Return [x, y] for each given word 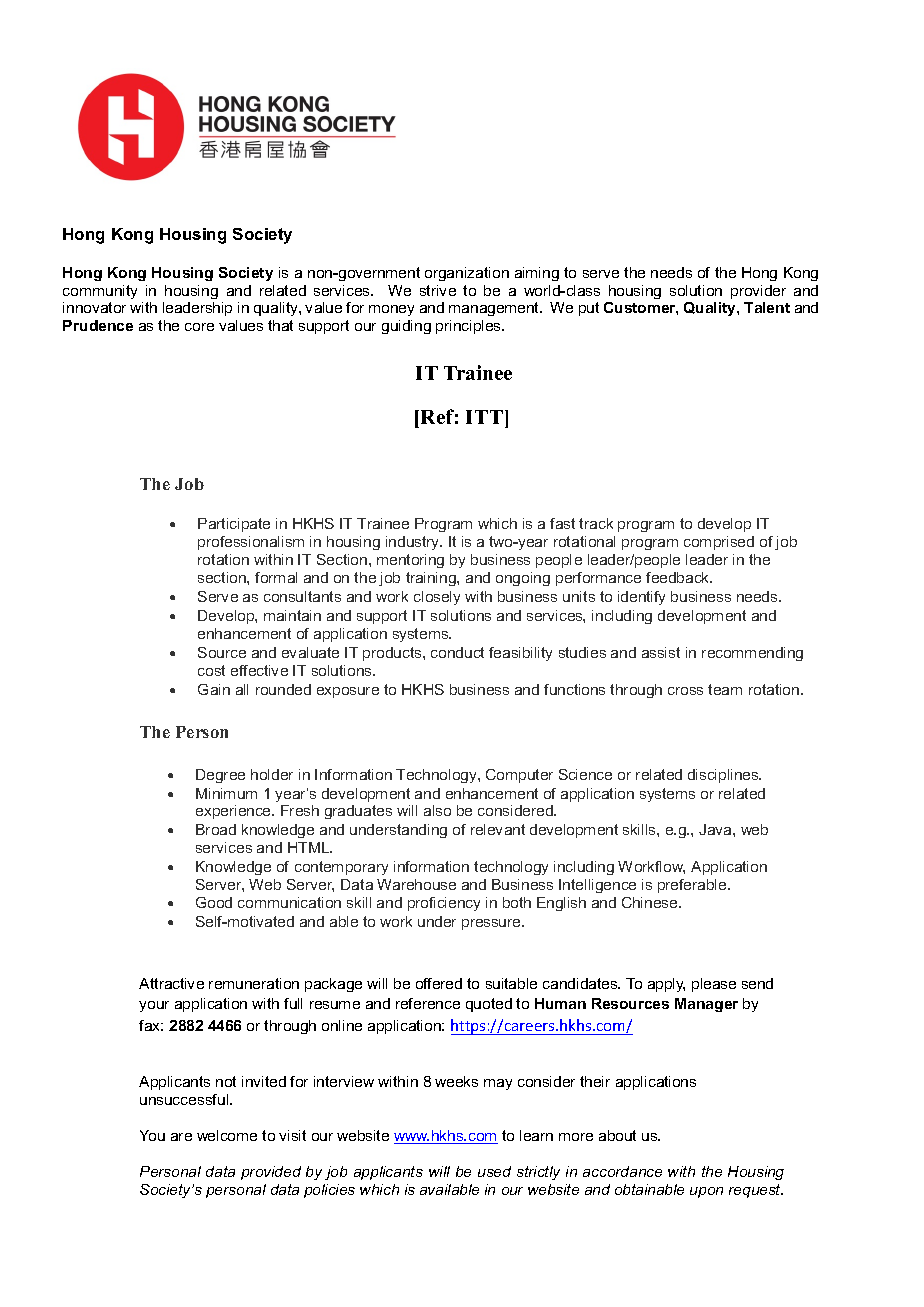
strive [438, 290]
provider [758, 292]
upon [706, 1192]
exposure [348, 692]
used [494, 1171]
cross [685, 691]
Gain [214, 689]
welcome [227, 1135]
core [199, 327]
